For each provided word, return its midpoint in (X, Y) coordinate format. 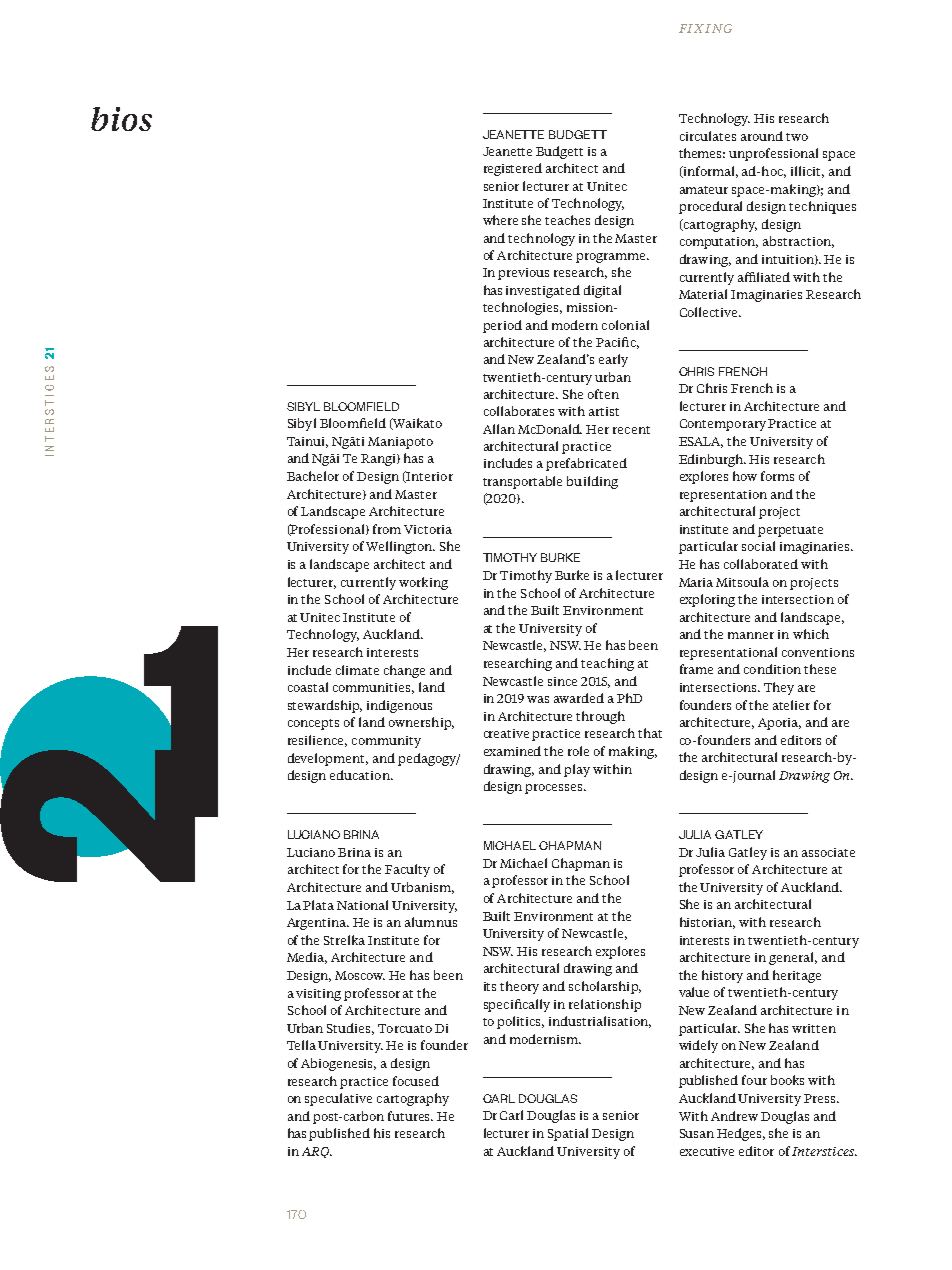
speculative (338, 1099)
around (762, 136)
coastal (308, 687)
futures (410, 1116)
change (404, 671)
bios (121, 119)
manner (751, 635)
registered (513, 169)
